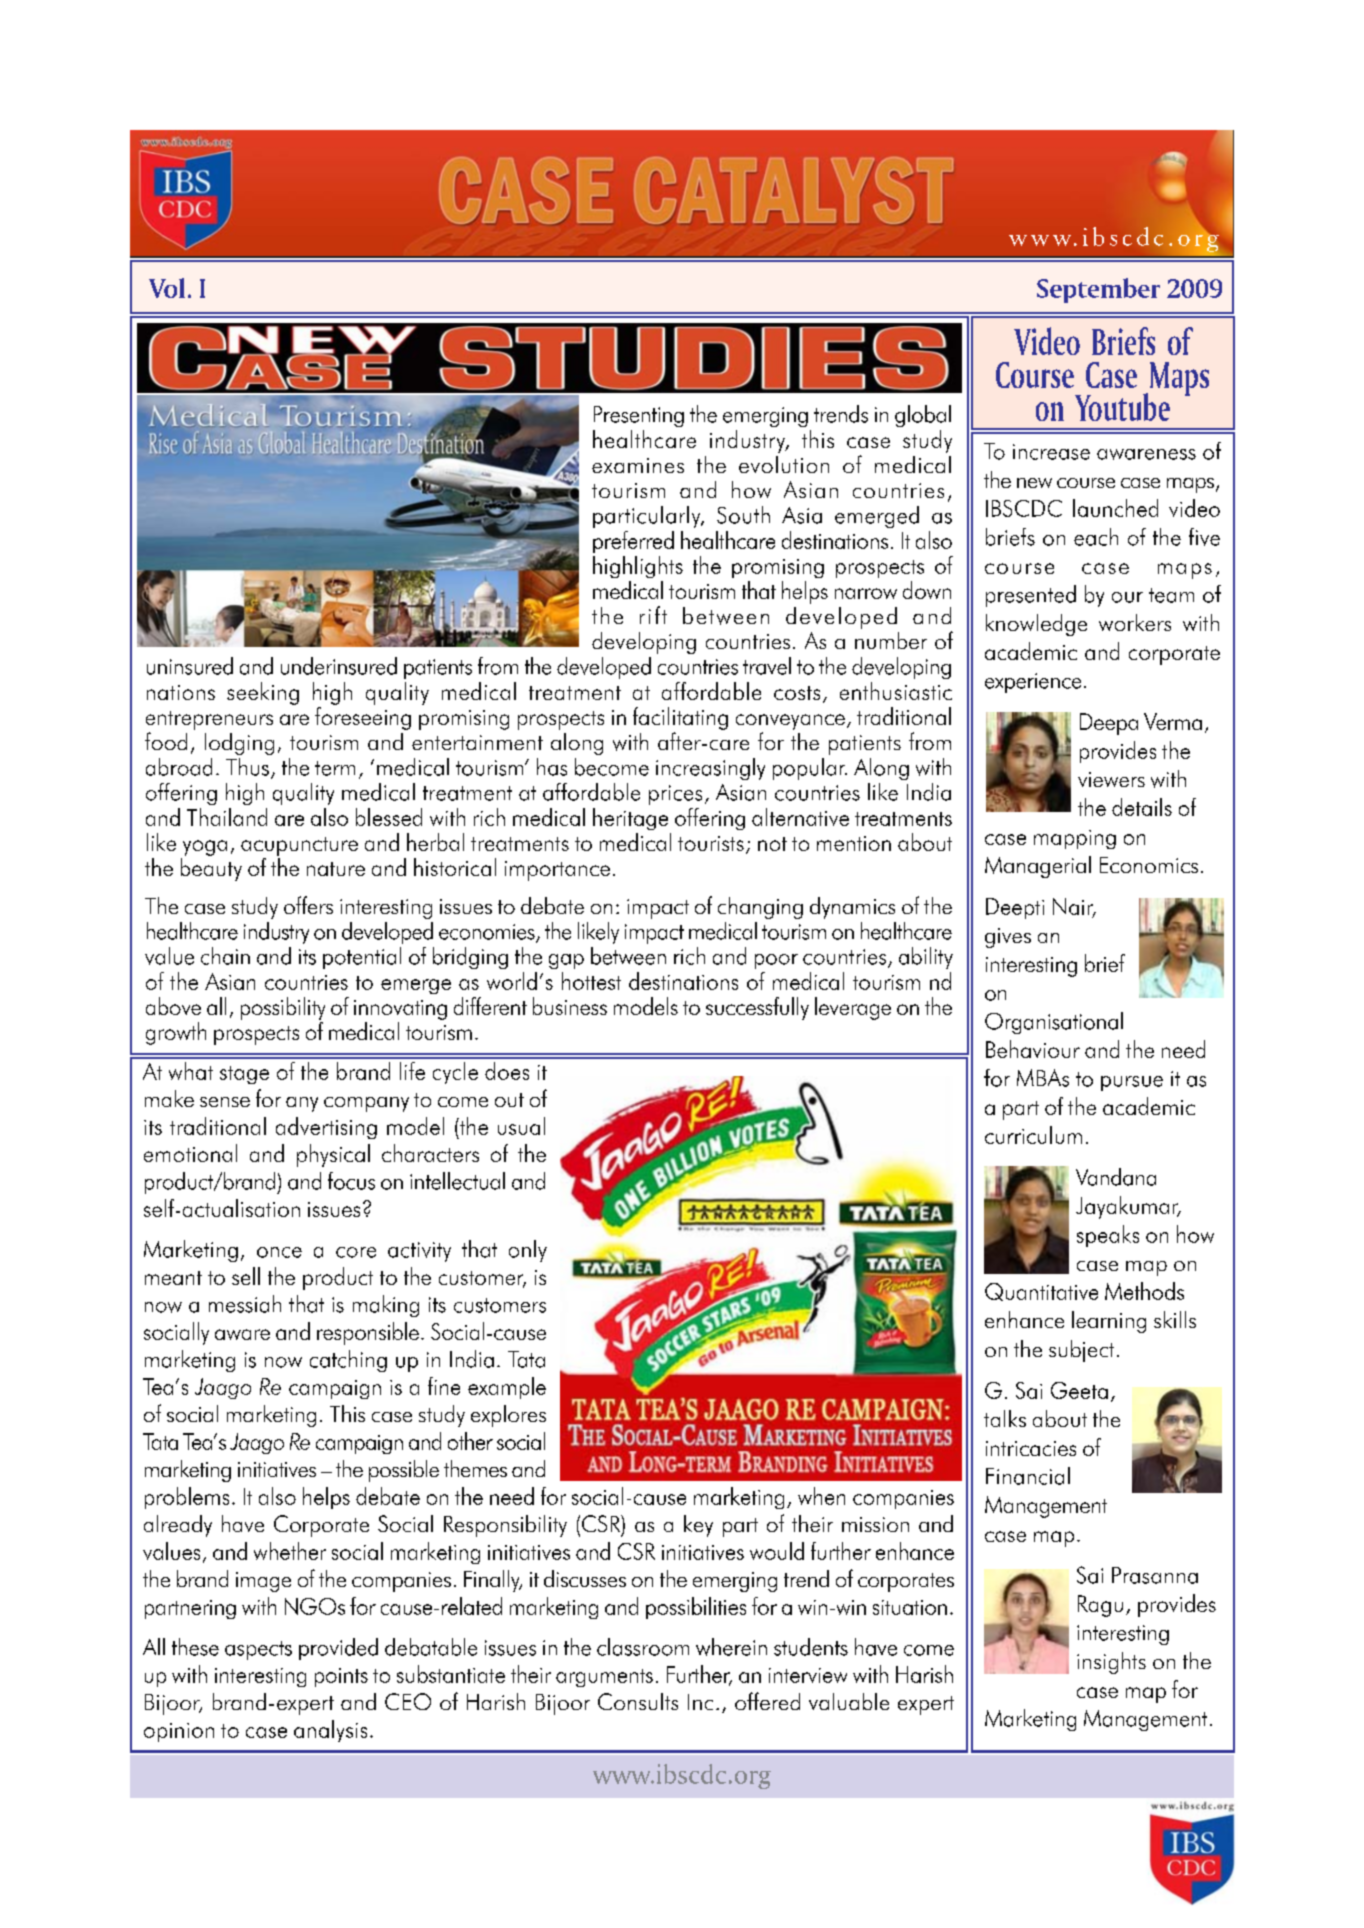  Describe the element at coordinates (639, 416) in the screenshot. I see `Presenting` at that location.
